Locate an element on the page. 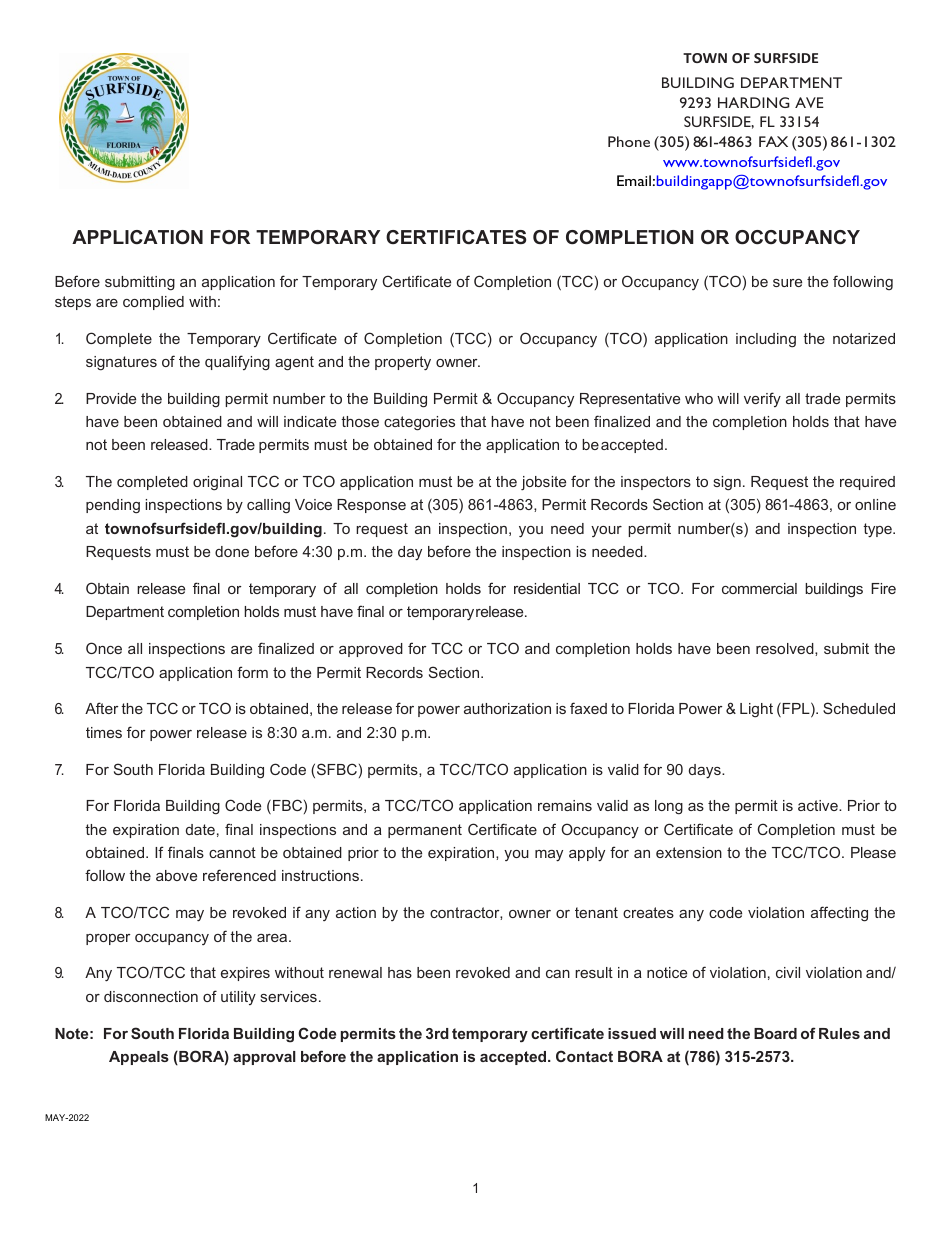 The image size is (952, 1233). Board is located at coordinates (775, 1033).
